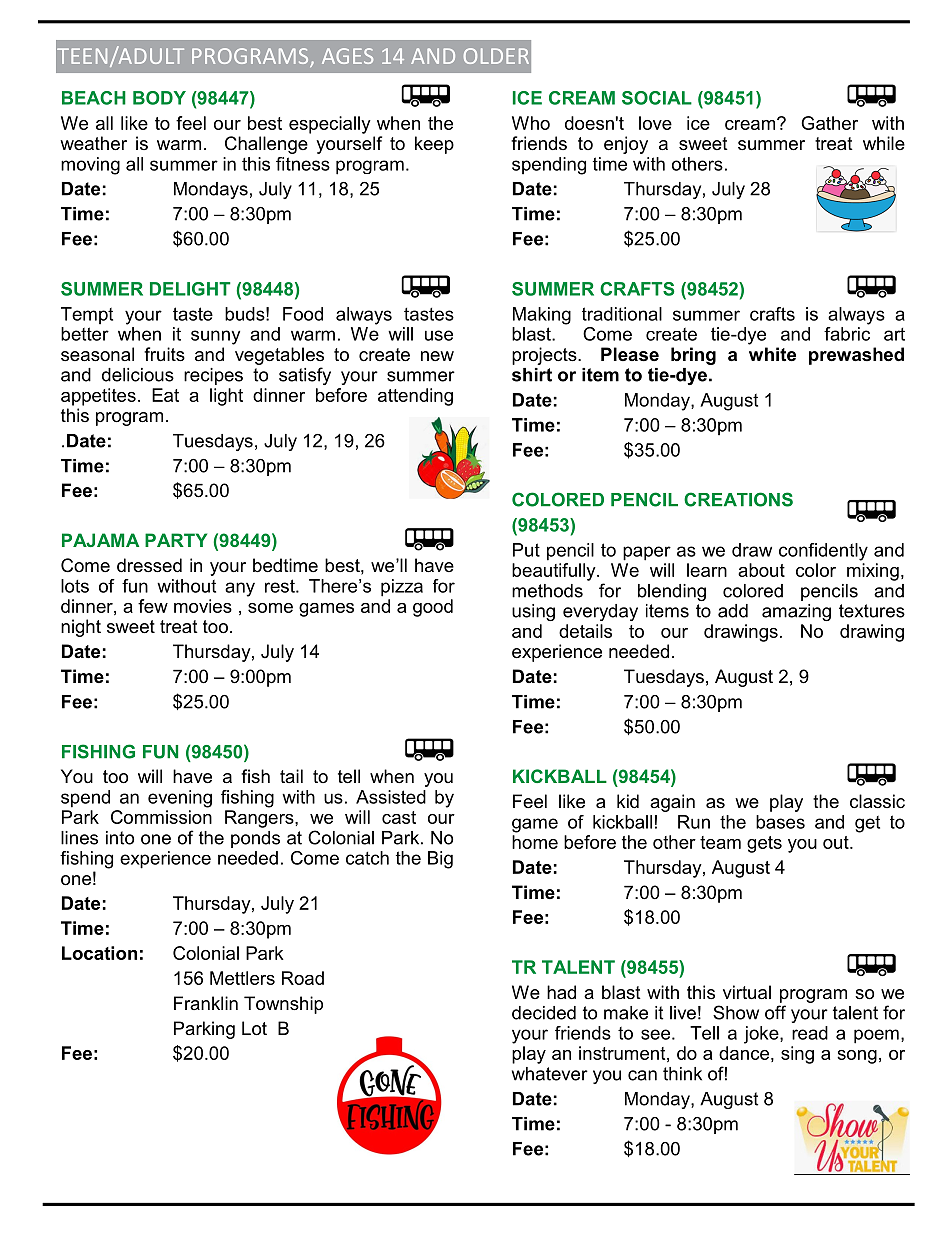 The image size is (952, 1233). Describe the element at coordinates (829, 123) in the screenshot. I see `Gather` at that location.
